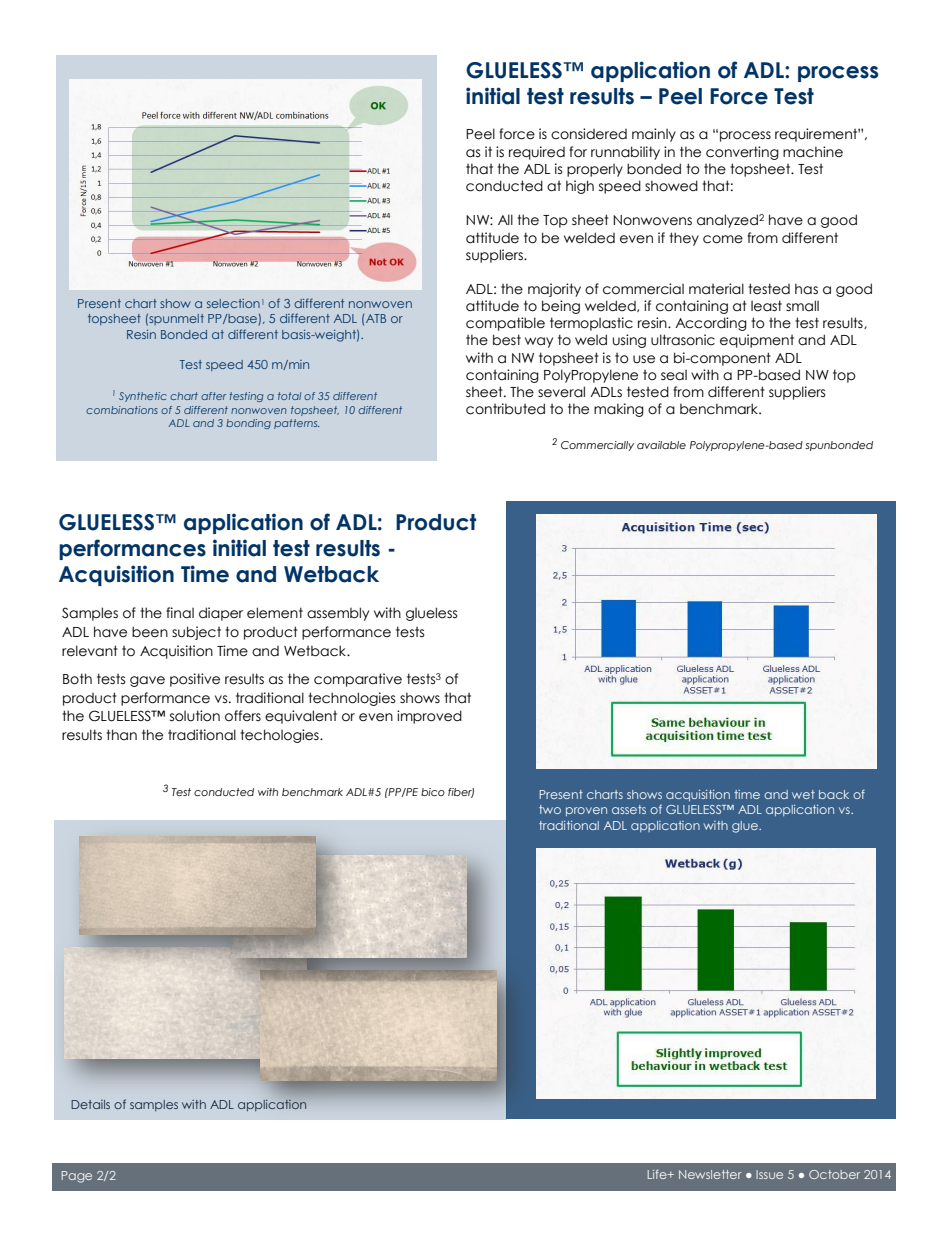  I want to click on converting, so click(742, 153).
